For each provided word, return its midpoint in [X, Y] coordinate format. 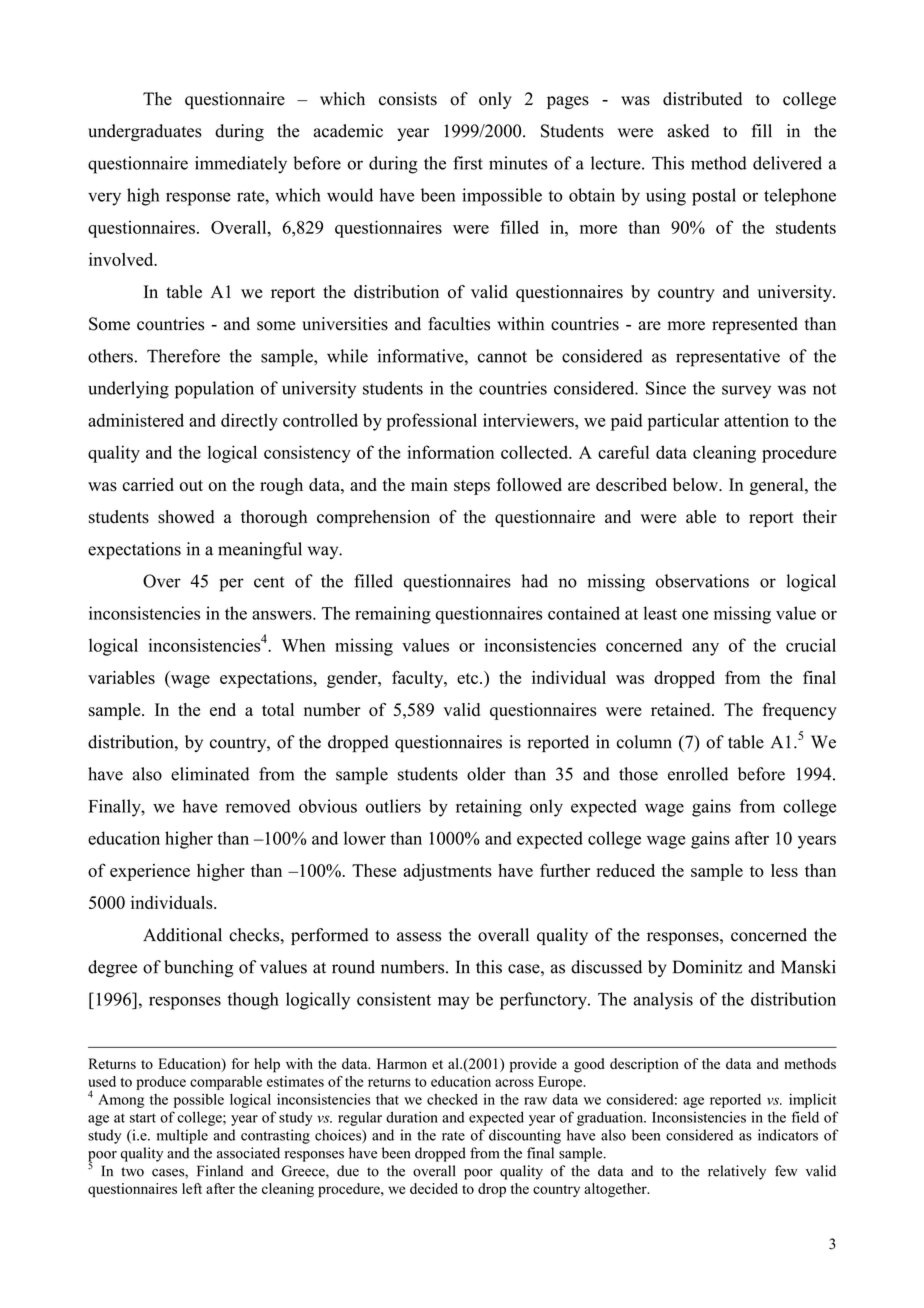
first [468, 163]
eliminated [210, 774]
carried [148, 484]
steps [472, 487]
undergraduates [145, 132]
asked [688, 131]
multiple [182, 1136]
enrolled [698, 774]
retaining [489, 808]
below [696, 485]
